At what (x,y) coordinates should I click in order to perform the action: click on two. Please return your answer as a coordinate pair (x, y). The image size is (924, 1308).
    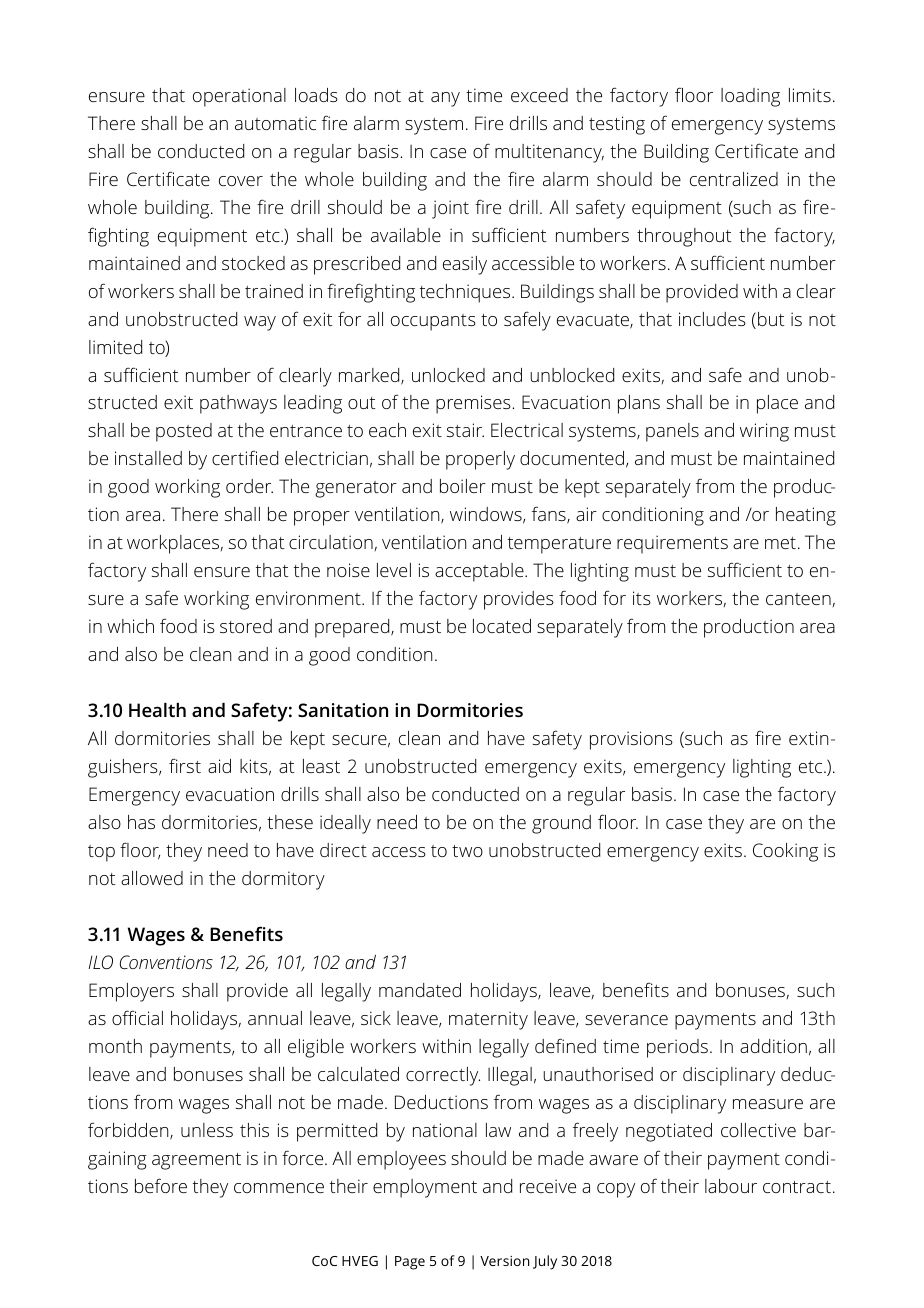
    Looking at the image, I should click on (467, 851).
